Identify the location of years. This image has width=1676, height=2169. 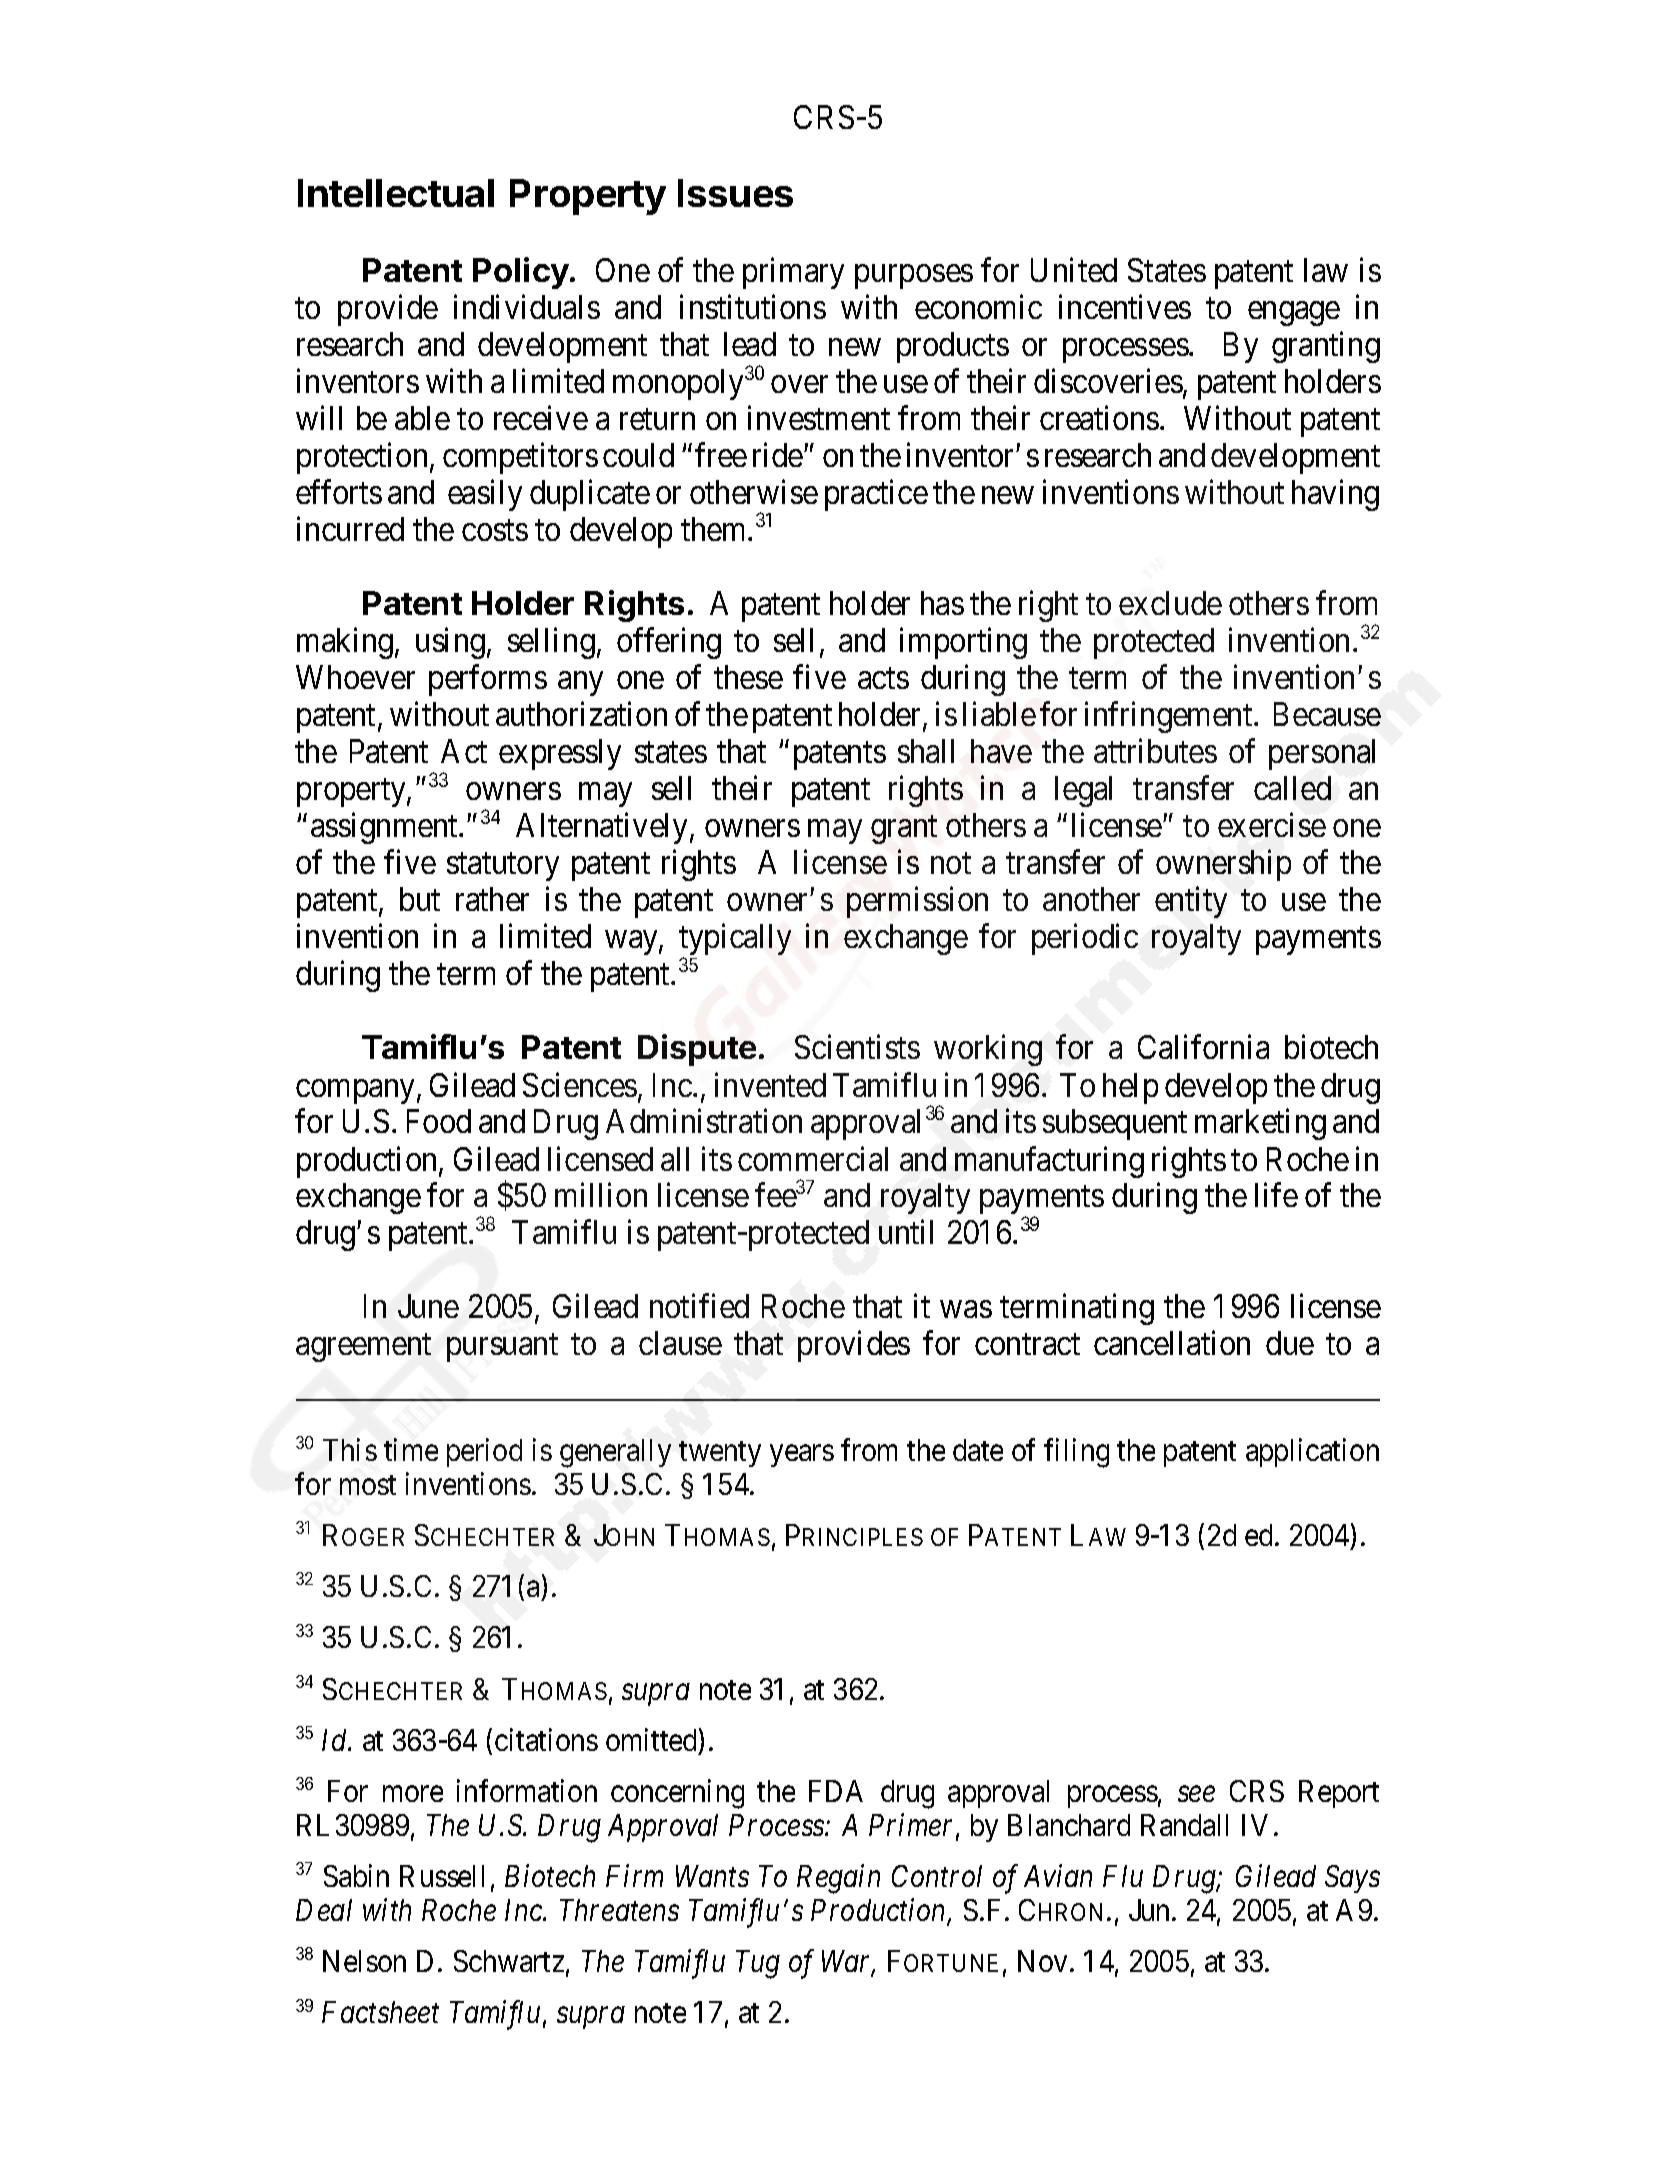
(802, 1456).
